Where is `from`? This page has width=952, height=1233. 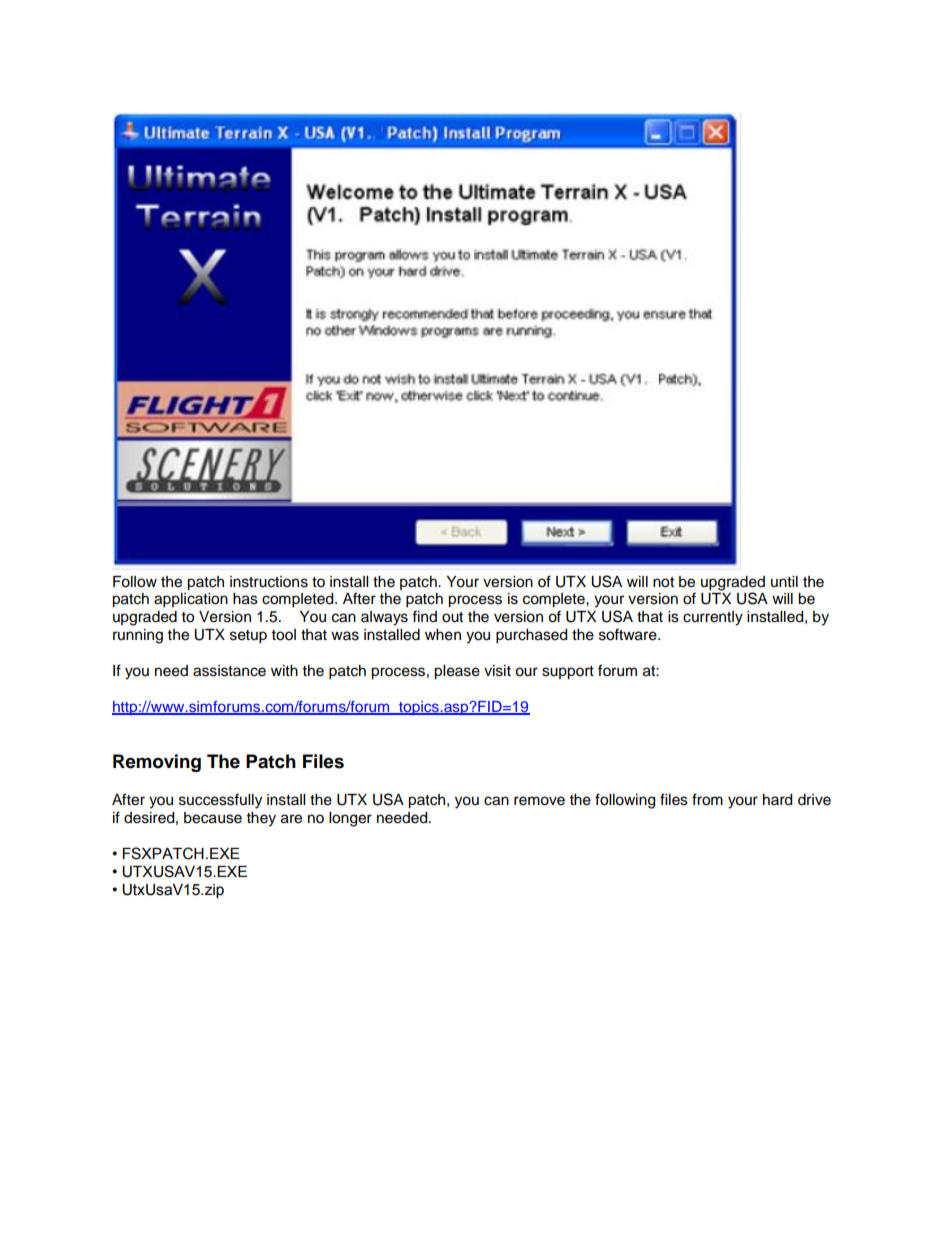 from is located at coordinates (707, 799).
